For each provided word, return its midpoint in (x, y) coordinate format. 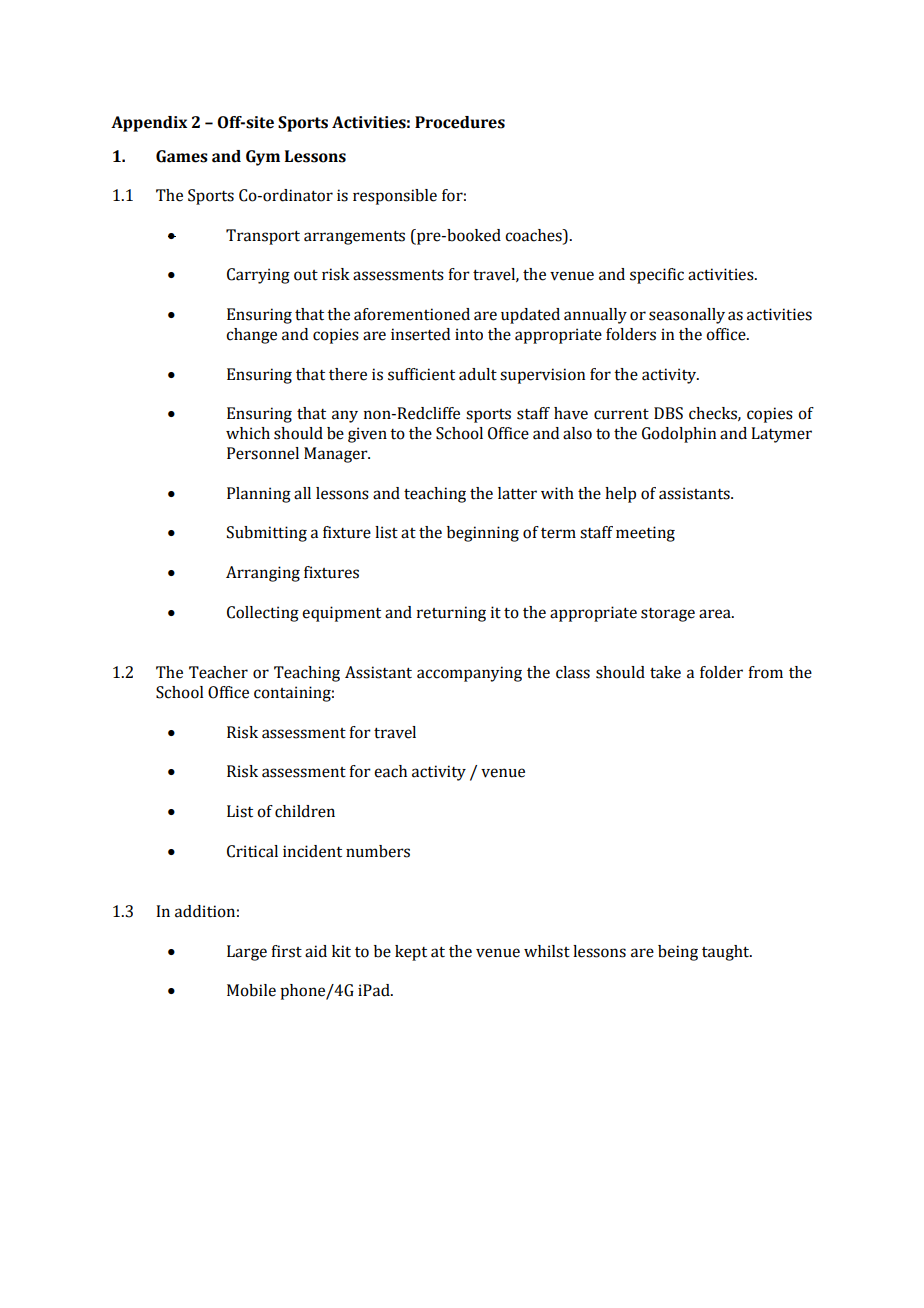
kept (411, 953)
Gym (263, 158)
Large (247, 953)
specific (657, 276)
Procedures (460, 122)
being (678, 953)
